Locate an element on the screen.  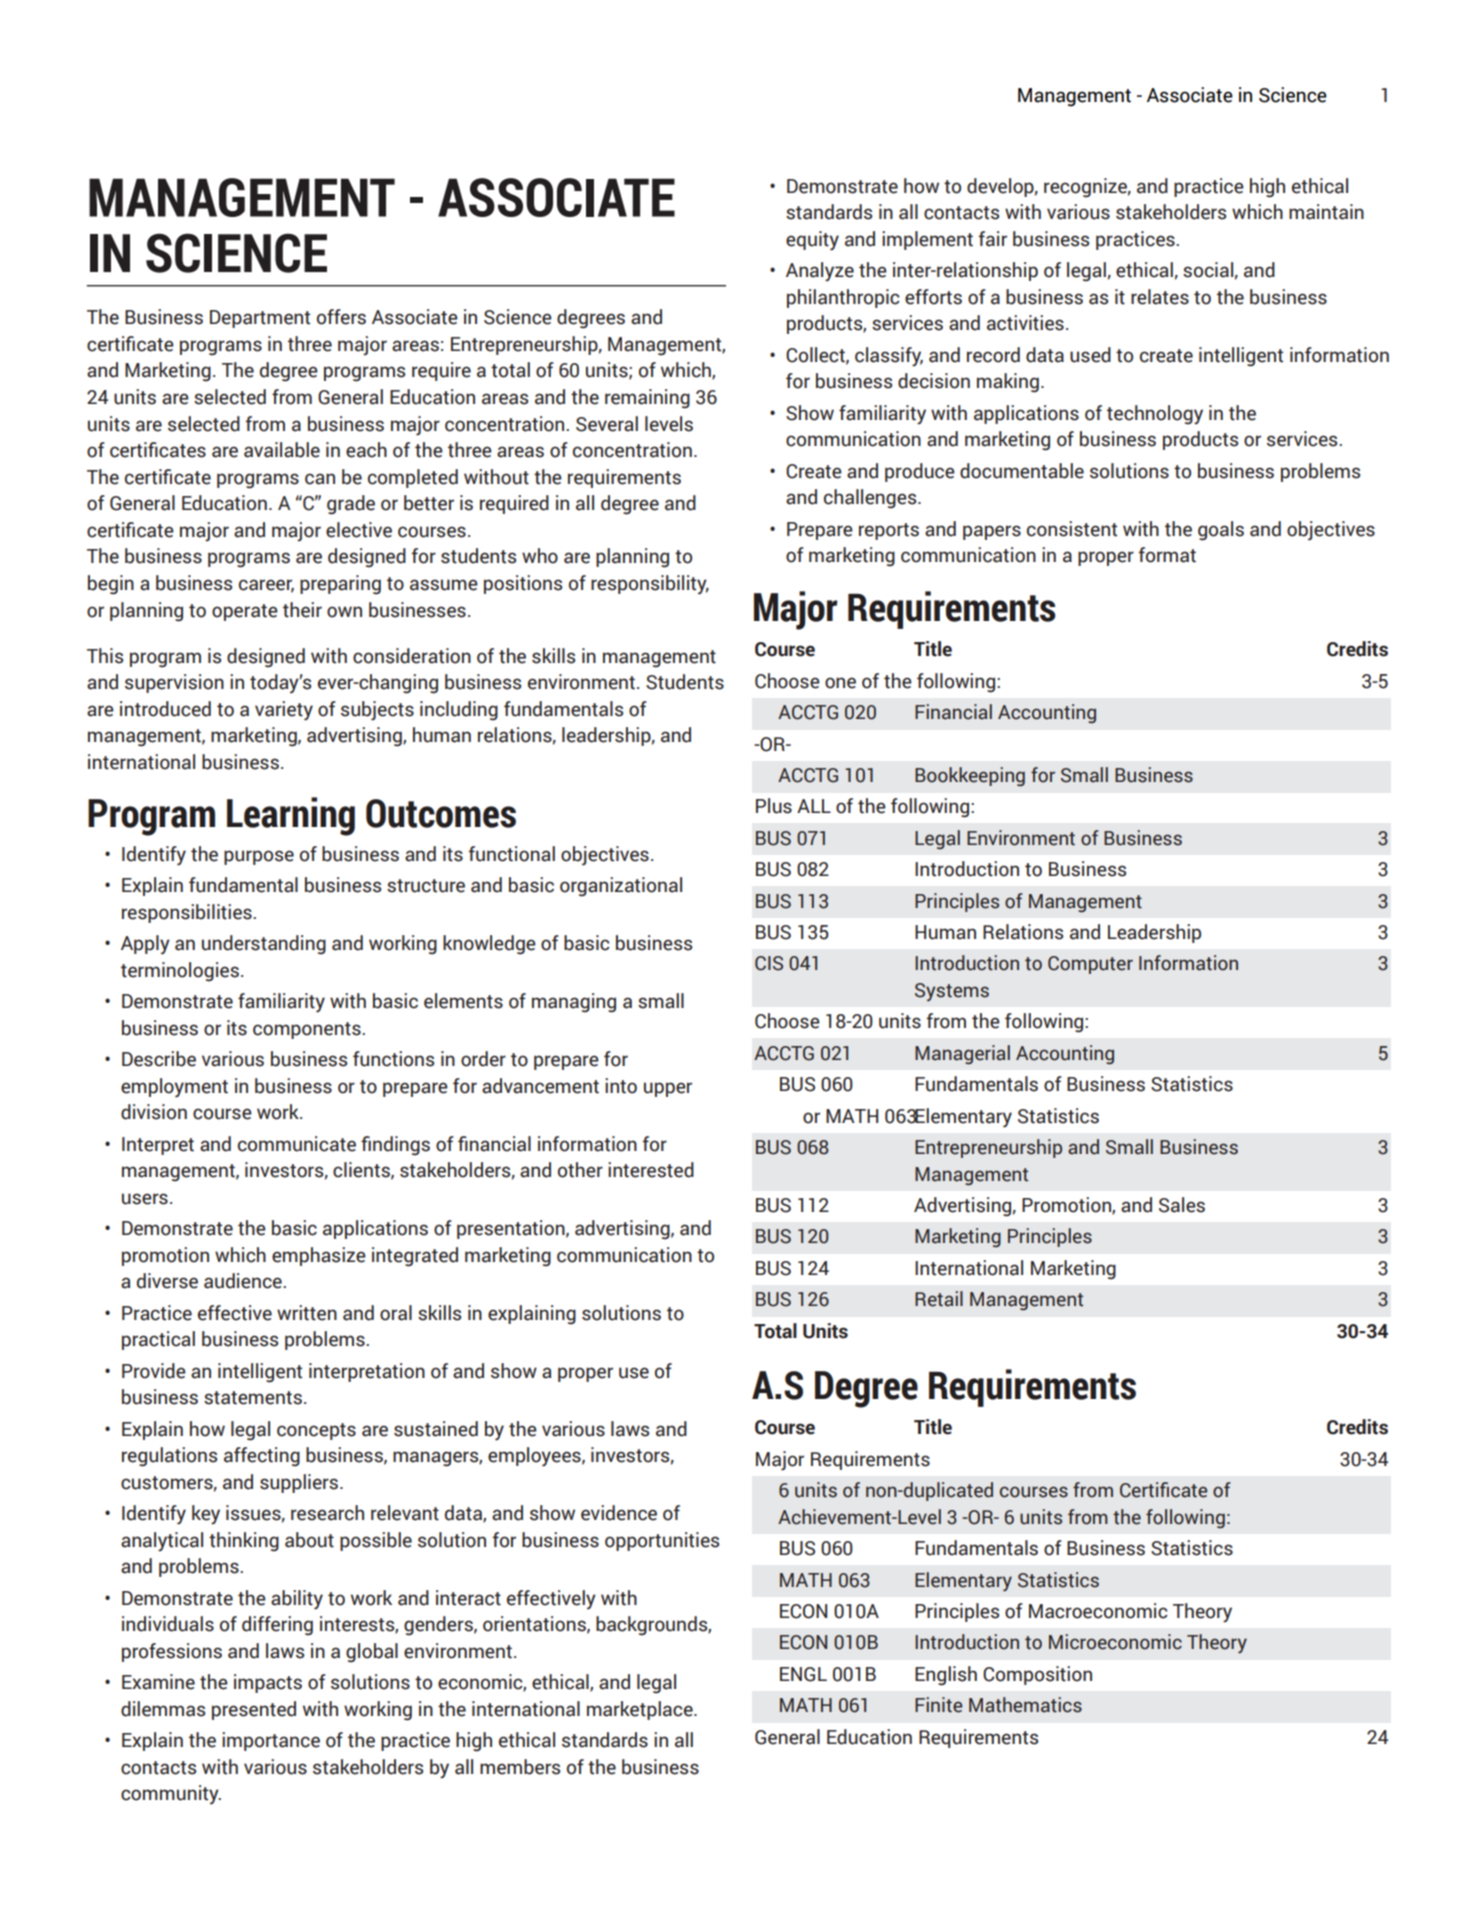
audience is located at coordinates (244, 1281).
